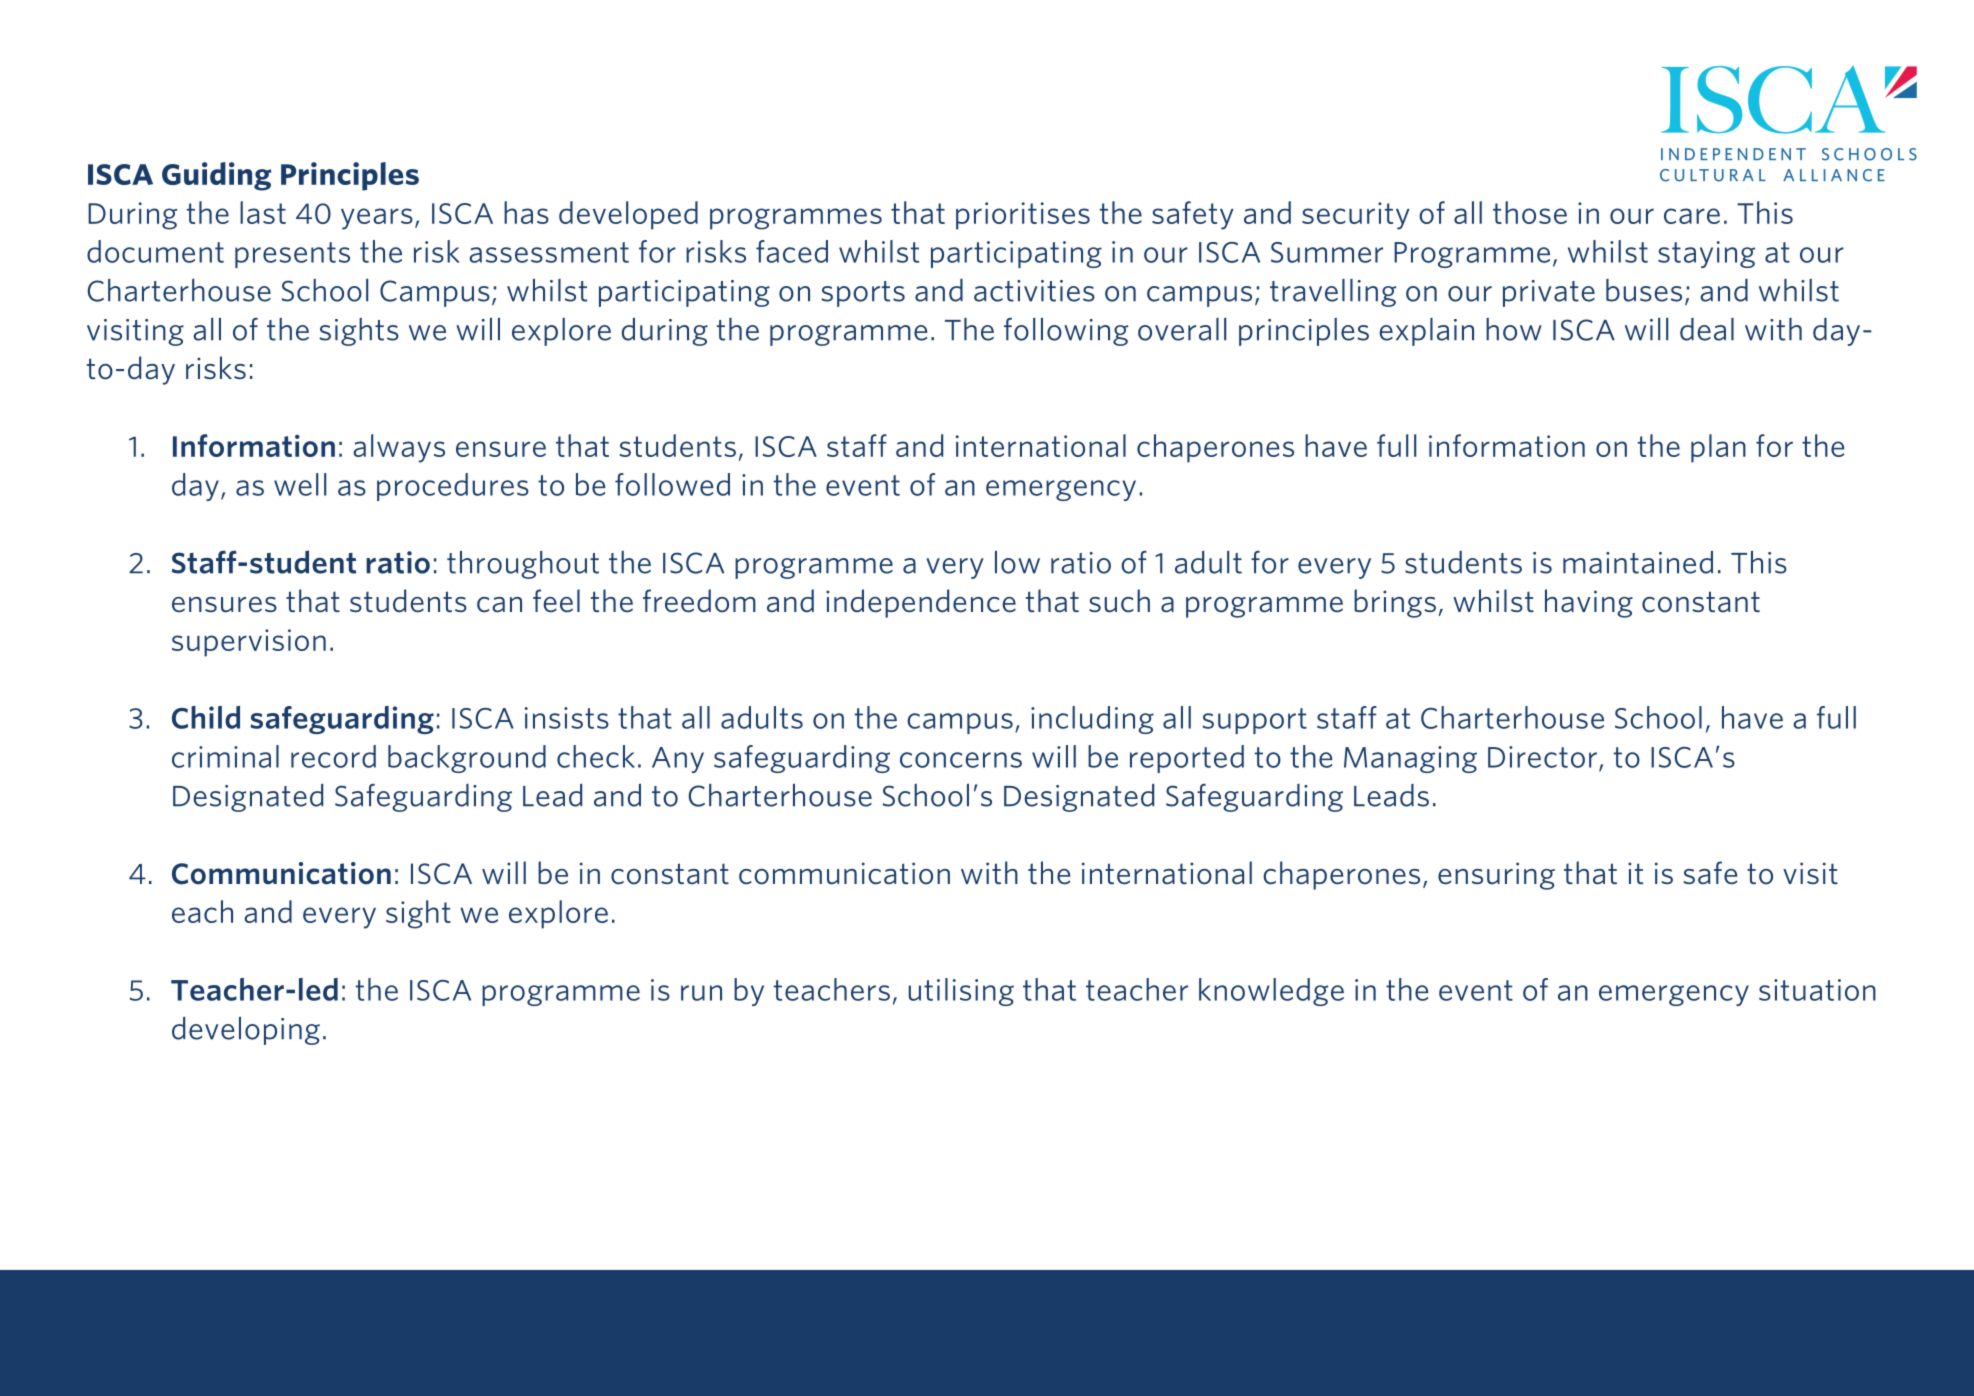 The width and height of the image is (1974, 1396). Describe the element at coordinates (1817, 990) in the image. I see `situation` at that location.
